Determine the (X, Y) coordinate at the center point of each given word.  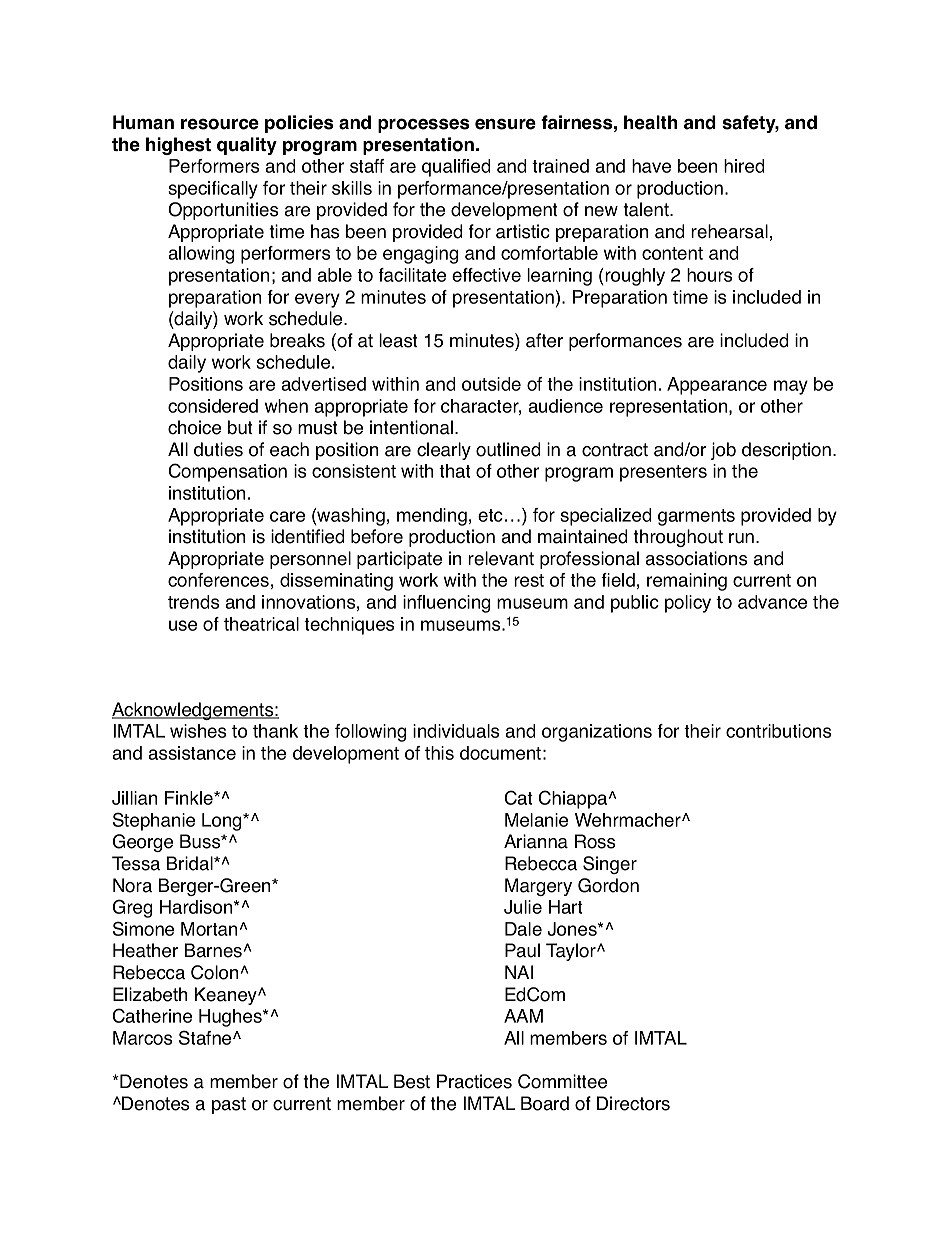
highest (178, 146)
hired (744, 166)
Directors (633, 1103)
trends (193, 602)
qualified (456, 168)
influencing (446, 604)
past (229, 1105)
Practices (474, 1081)
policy (688, 604)
